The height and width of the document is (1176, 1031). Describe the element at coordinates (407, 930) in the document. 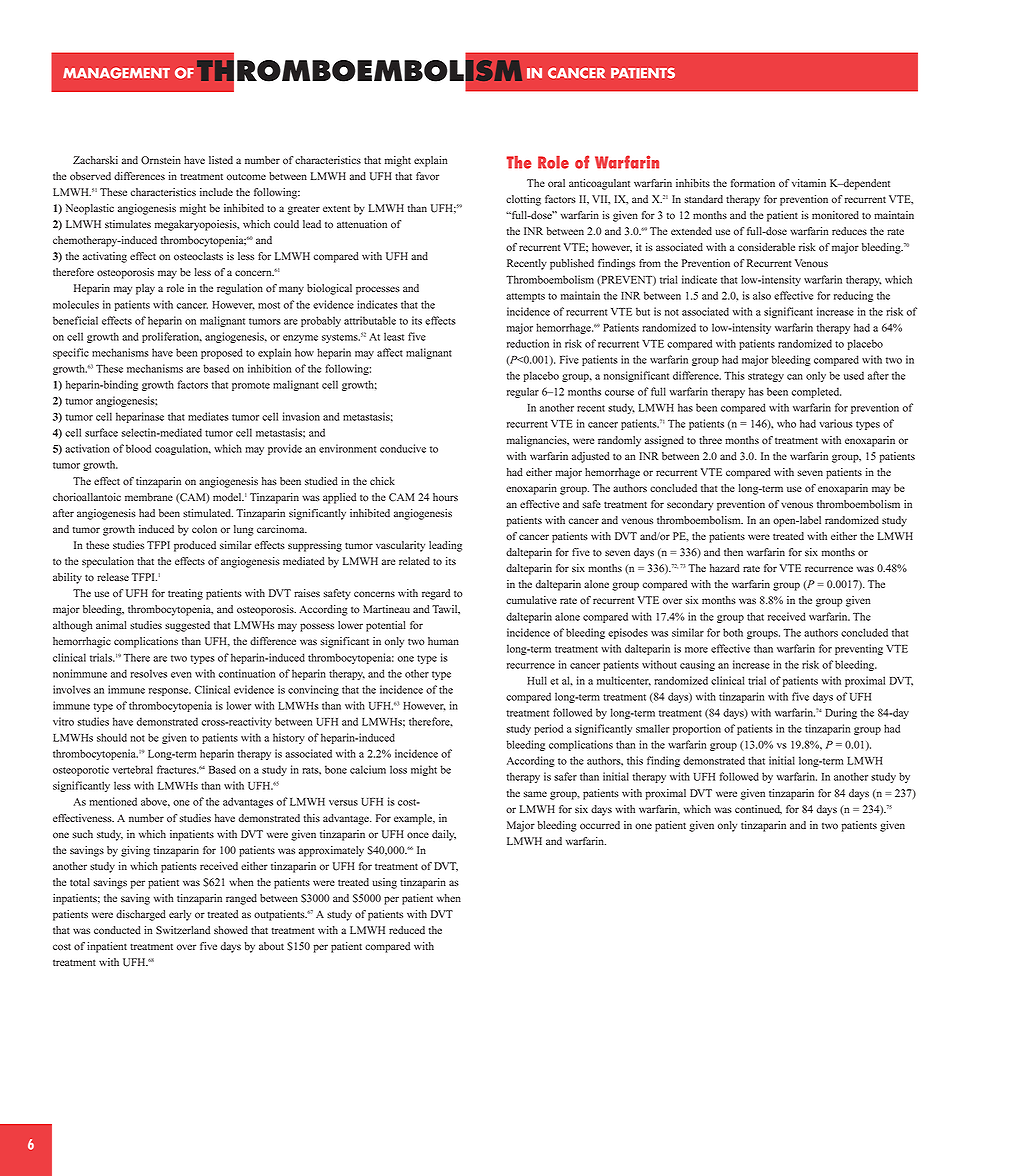

I see `reduced` at that location.
